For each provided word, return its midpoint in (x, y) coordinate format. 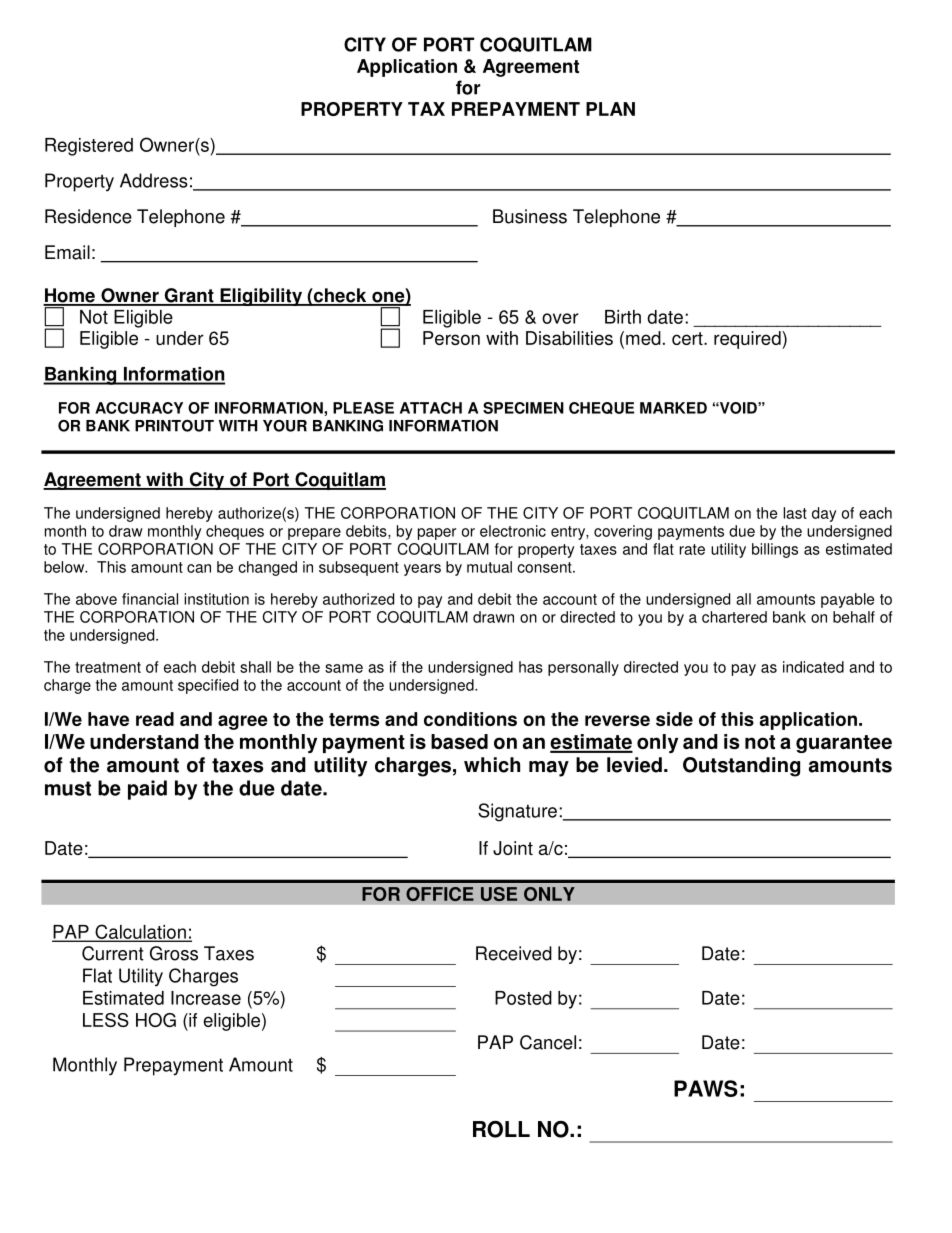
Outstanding (741, 767)
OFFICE (440, 894)
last (795, 513)
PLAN (610, 109)
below (65, 567)
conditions (470, 719)
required (748, 340)
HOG (156, 1020)
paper (437, 534)
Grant (189, 296)
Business (530, 216)
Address (154, 180)
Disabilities (569, 338)
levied (634, 765)
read (155, 719)
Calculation (140, 932)
